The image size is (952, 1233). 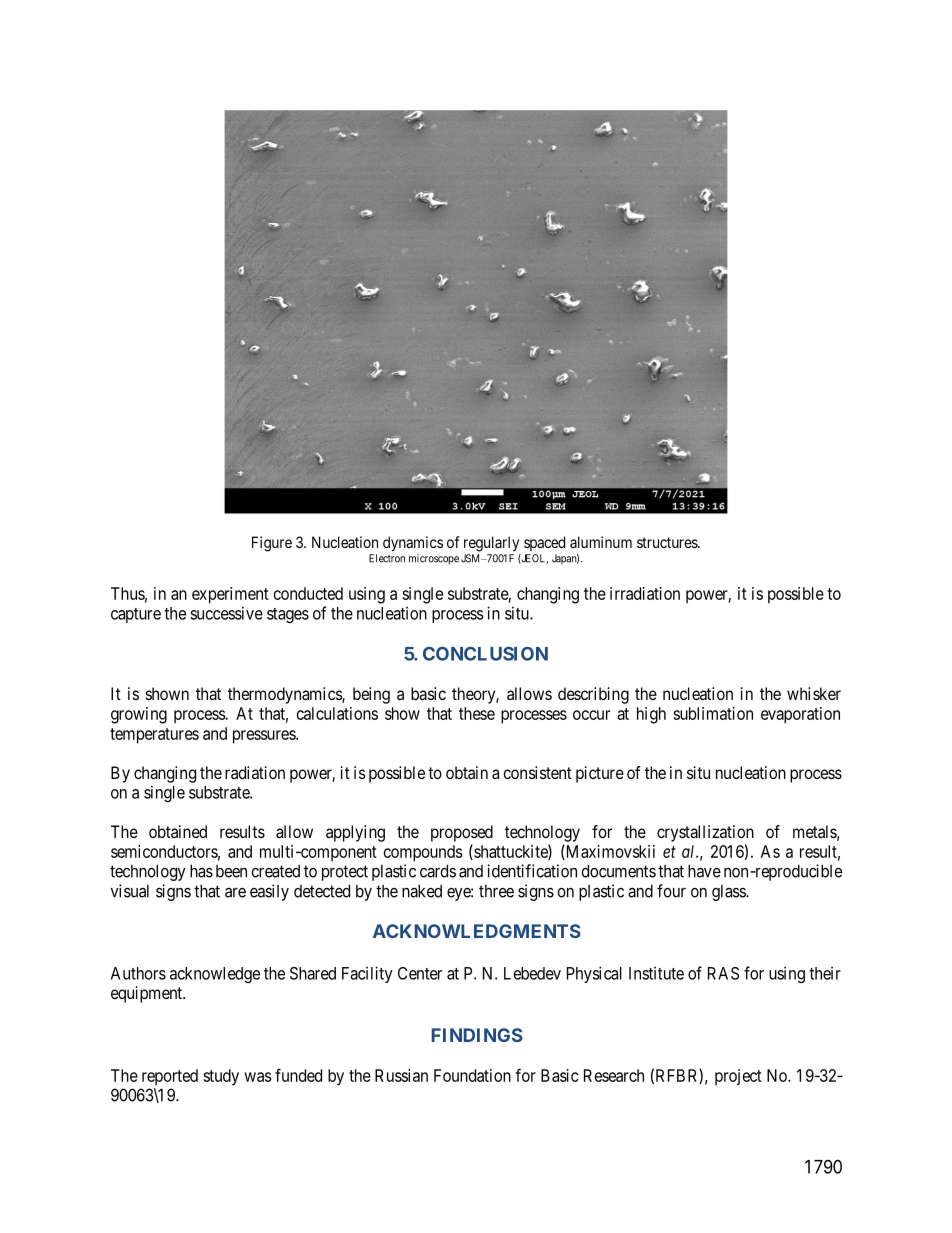 I want to click on regularly, so click(x=491, y=544).
